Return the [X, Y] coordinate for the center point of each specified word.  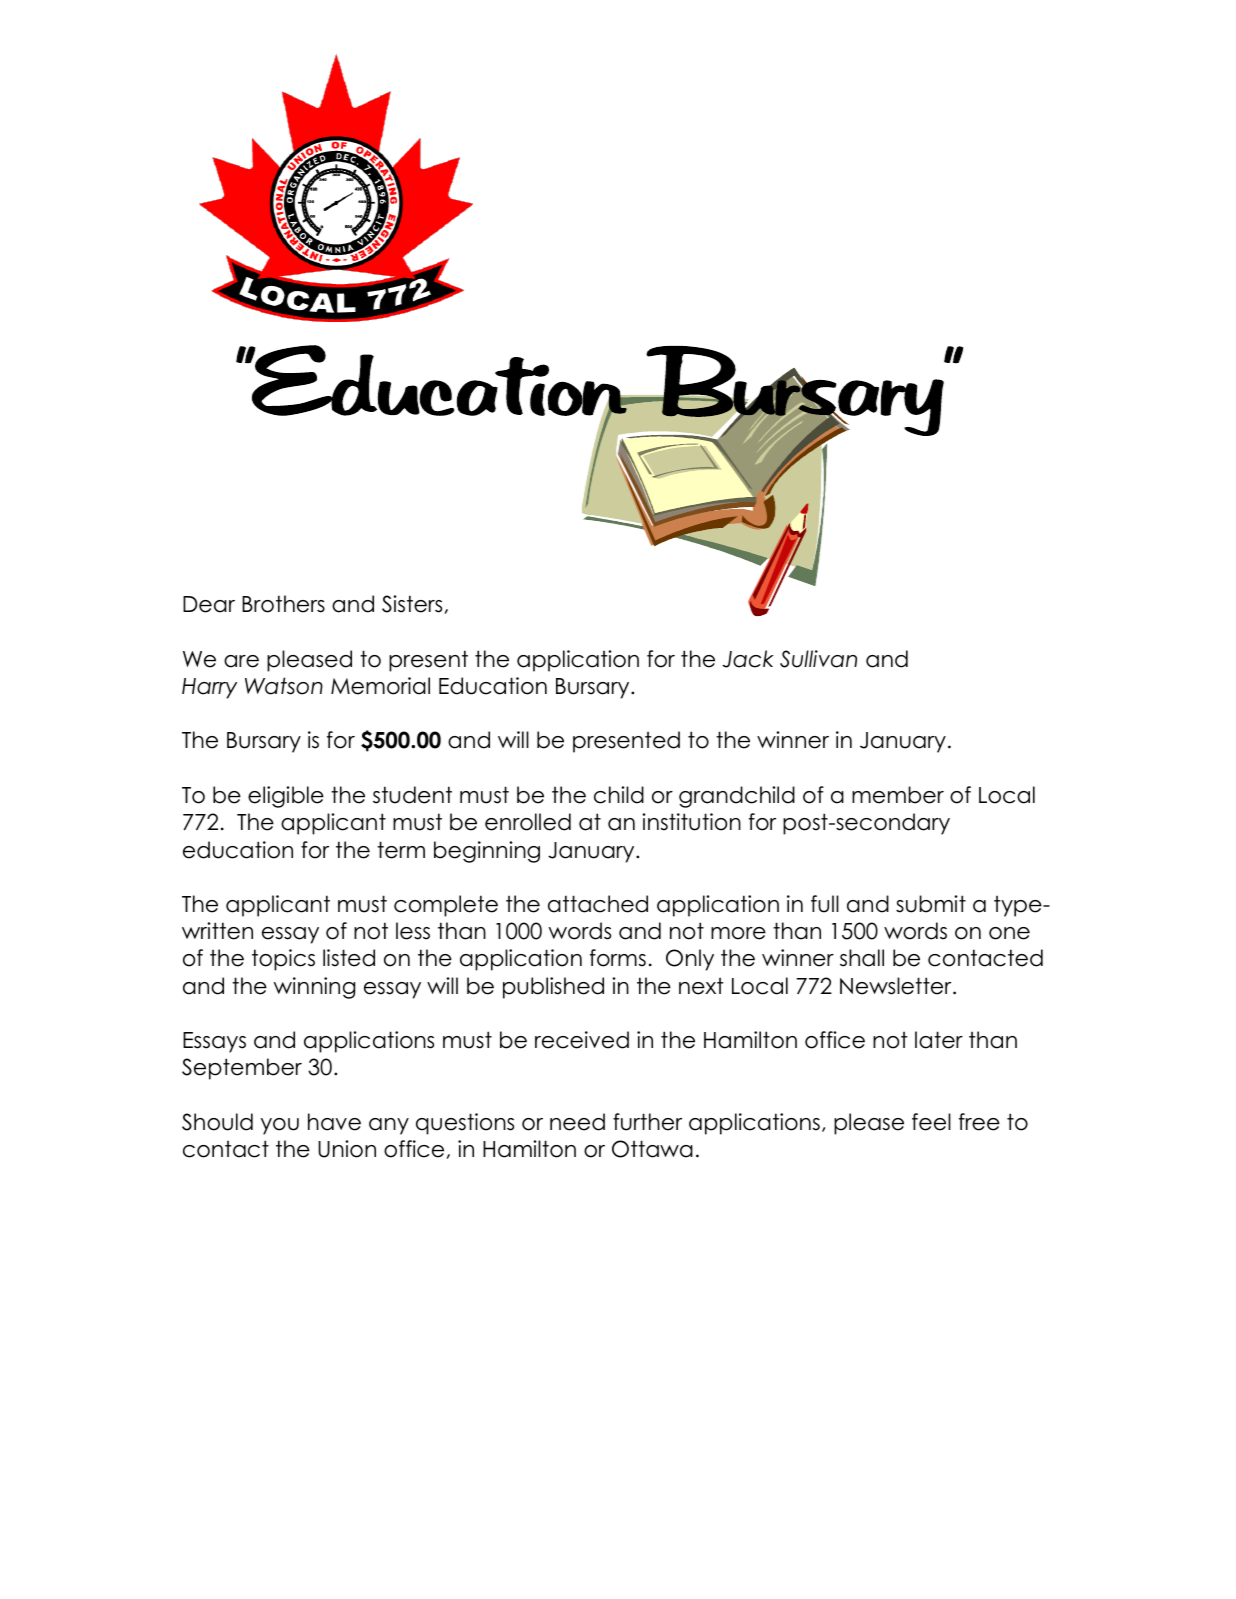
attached [598, 904]
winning [314, 988]
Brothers [283, 604]
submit [931, 904]
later [939, 1040]
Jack [748, 659]
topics [283, 960]
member [898, 795]
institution [691, 822]
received [582, 1040]
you [280, 1126]
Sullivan [818, 659]
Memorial [380, 686]
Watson [284, 686]
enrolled [528, 822]
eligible [286, 797]
